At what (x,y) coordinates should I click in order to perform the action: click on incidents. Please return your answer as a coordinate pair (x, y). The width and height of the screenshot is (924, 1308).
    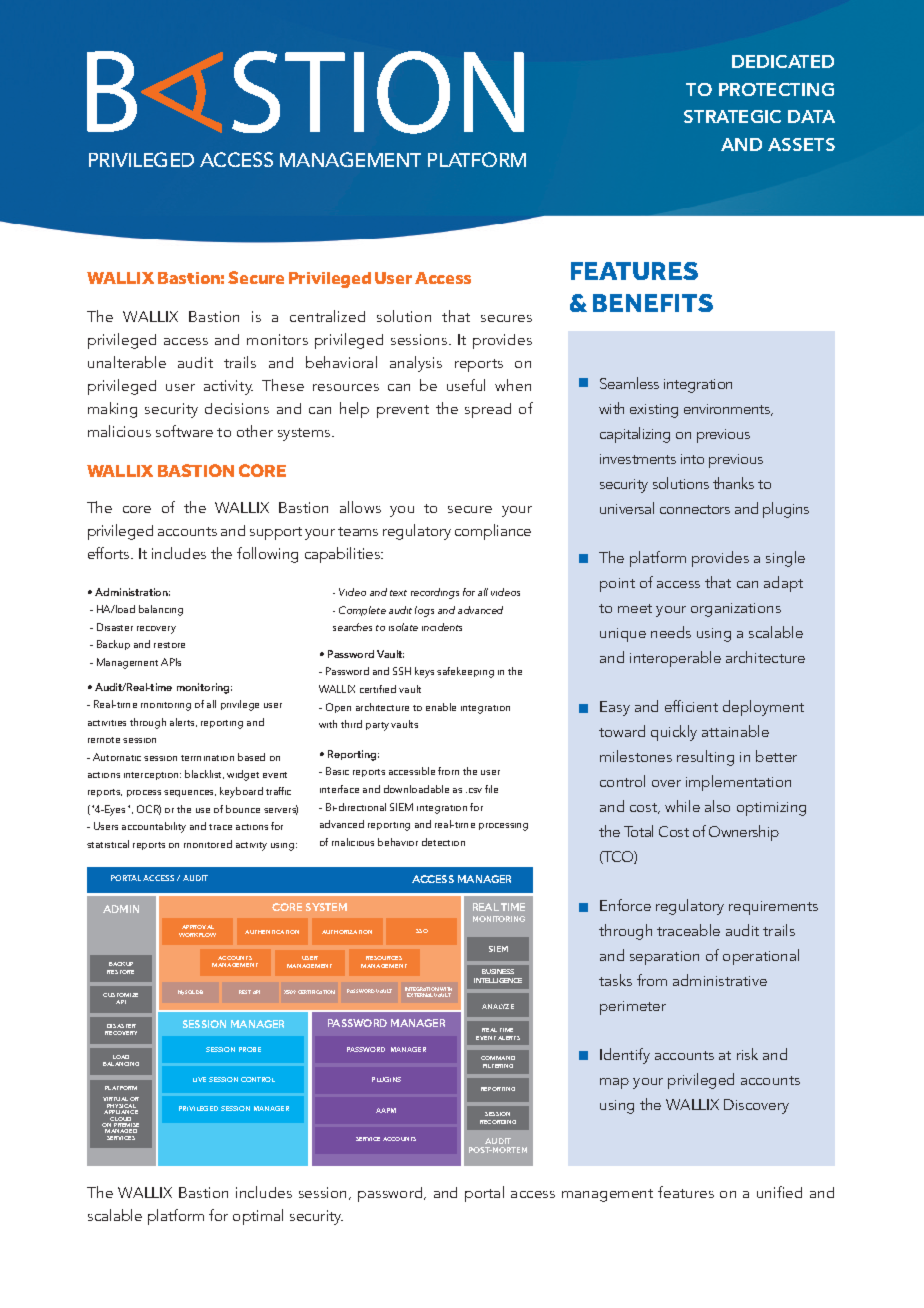
    Looking at the image, I should click on (442, 627).
